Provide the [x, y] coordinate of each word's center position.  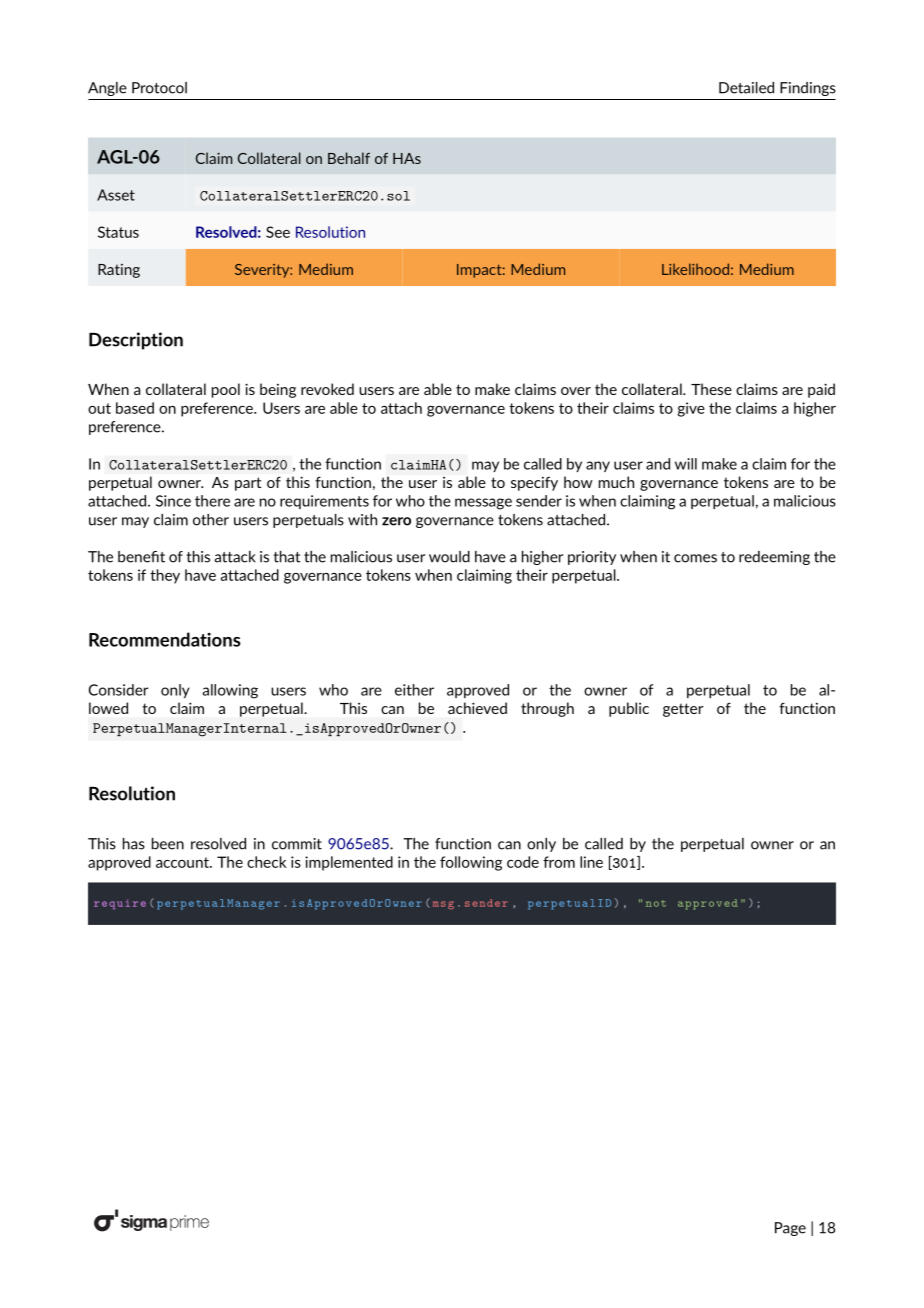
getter [683, 710]
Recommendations [165, 639]
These [711, 389]
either [414, 690]
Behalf [349, 158]
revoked [327, 389]
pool [226, 390]
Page [790, 1229]
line [591, 862]
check [266, 862]
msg [443, 905]
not [656, 903]
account [183, 862]
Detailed [746, 88]
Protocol [159, 88]
